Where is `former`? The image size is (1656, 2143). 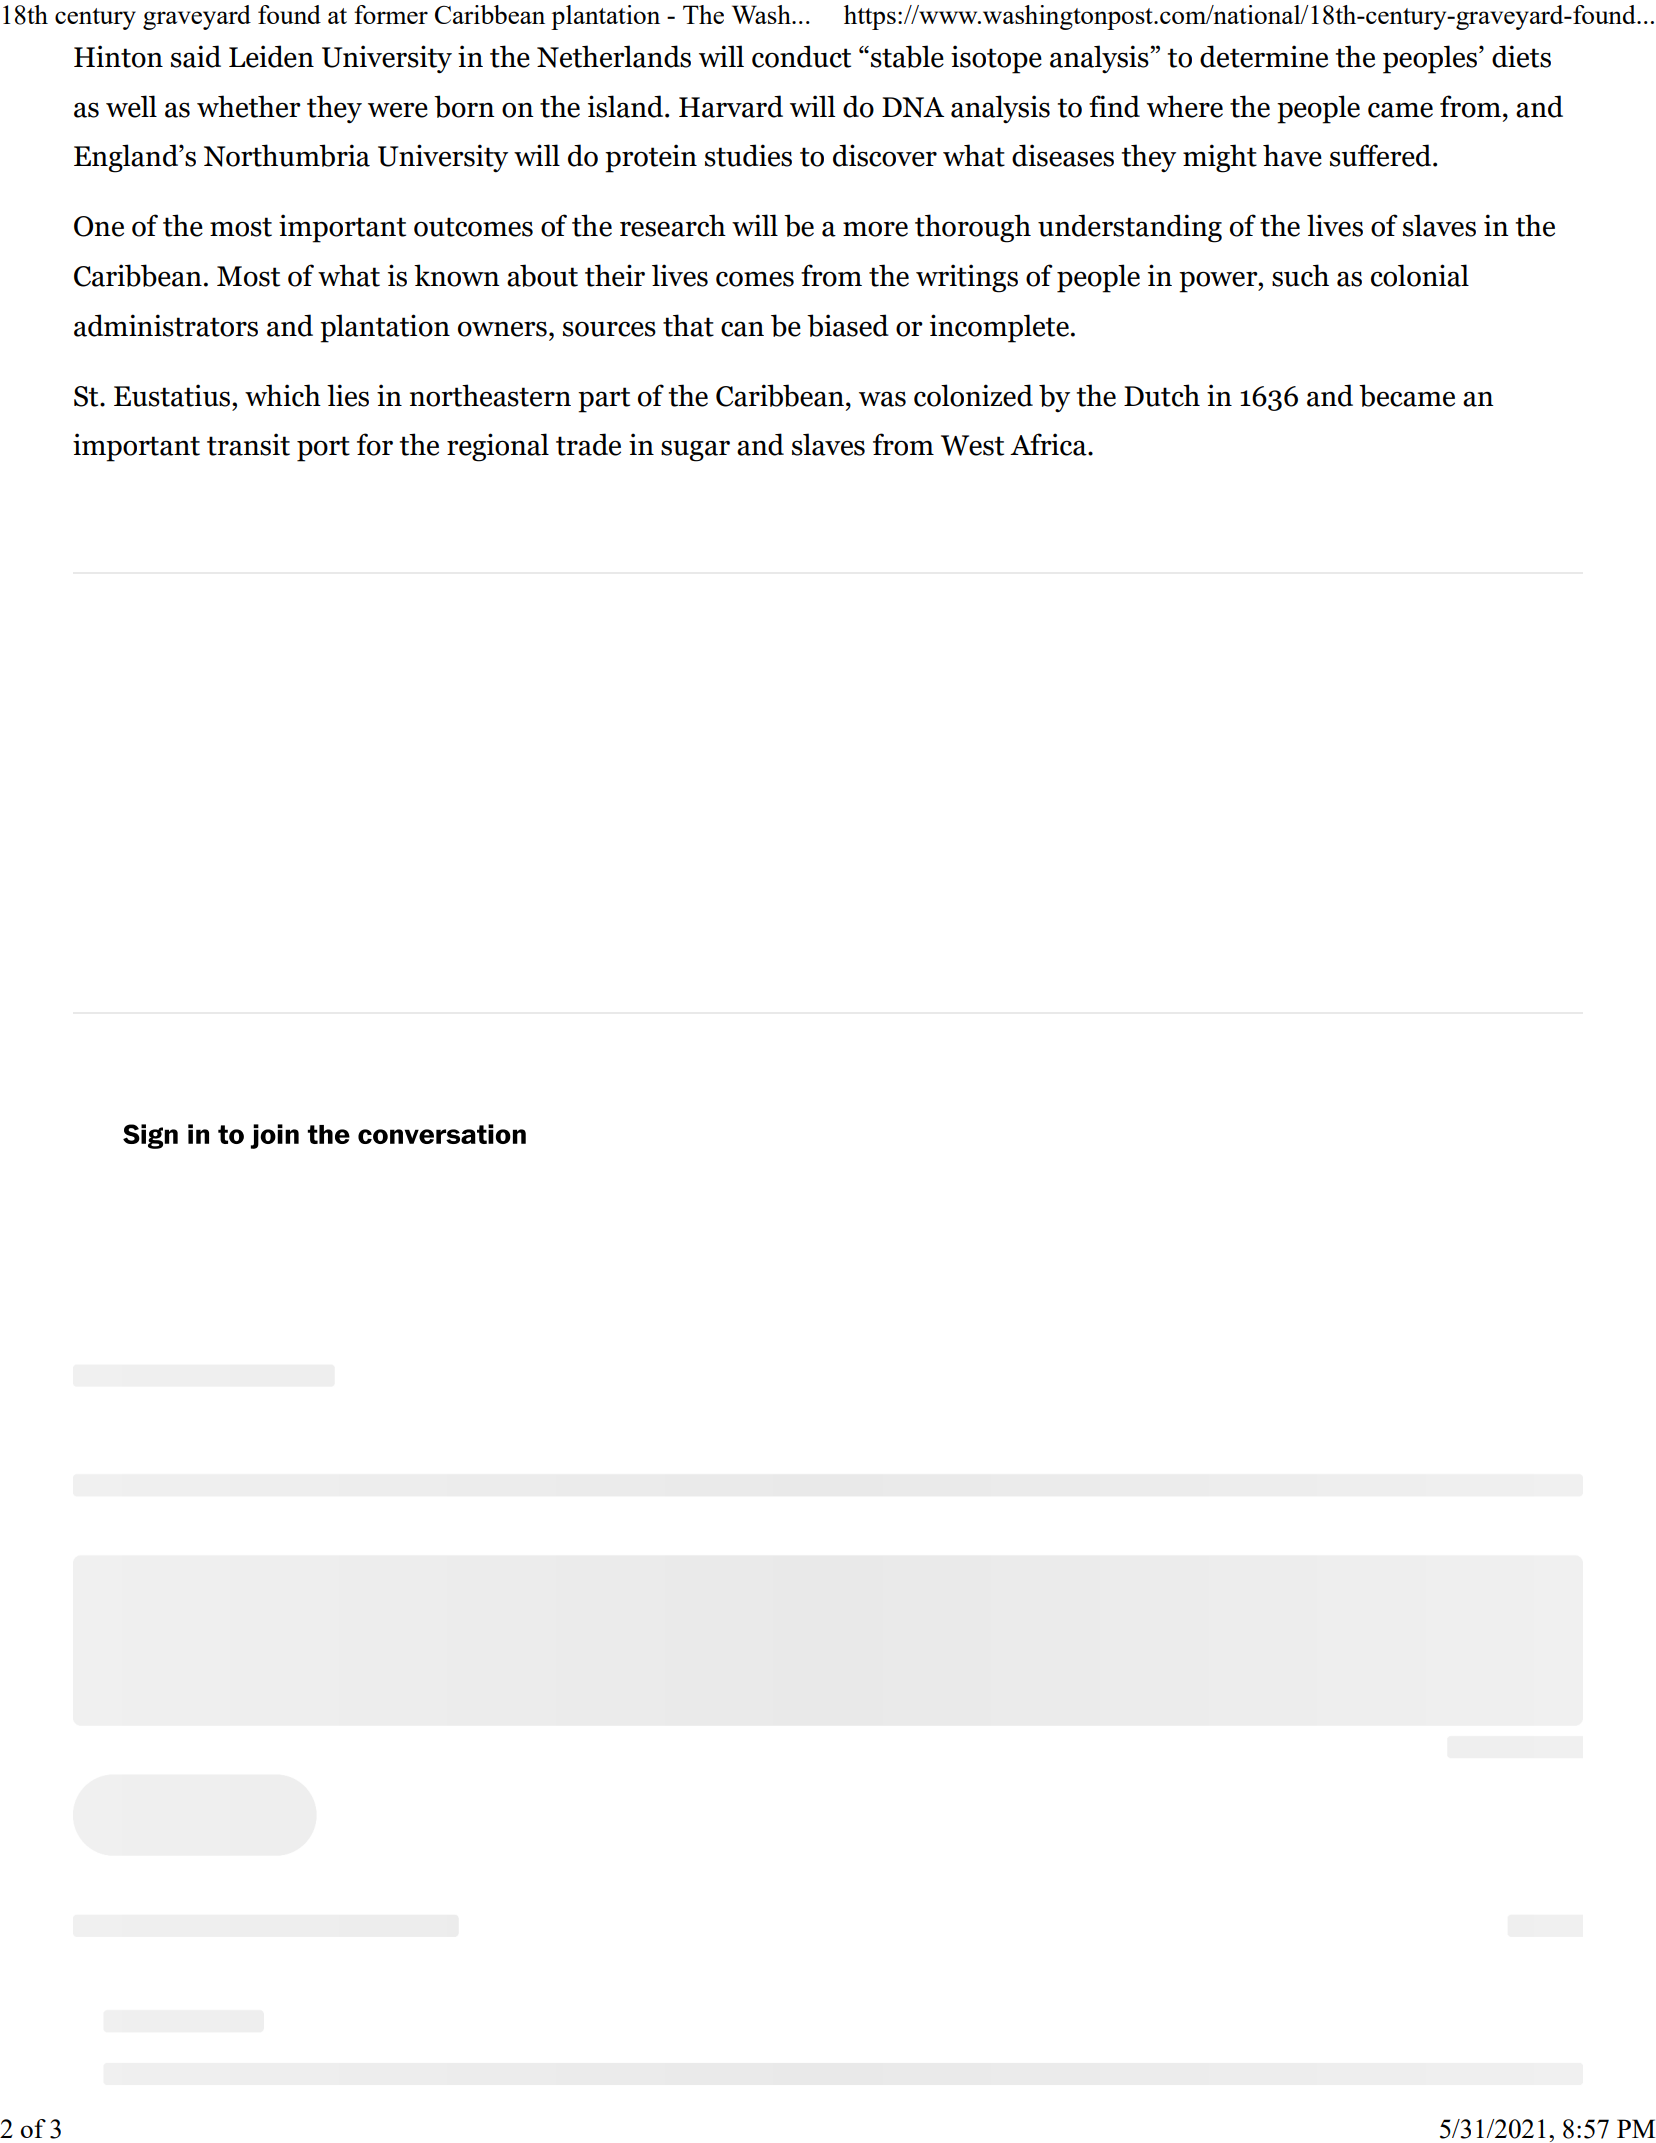 former is located at coordinates (391, 14).
